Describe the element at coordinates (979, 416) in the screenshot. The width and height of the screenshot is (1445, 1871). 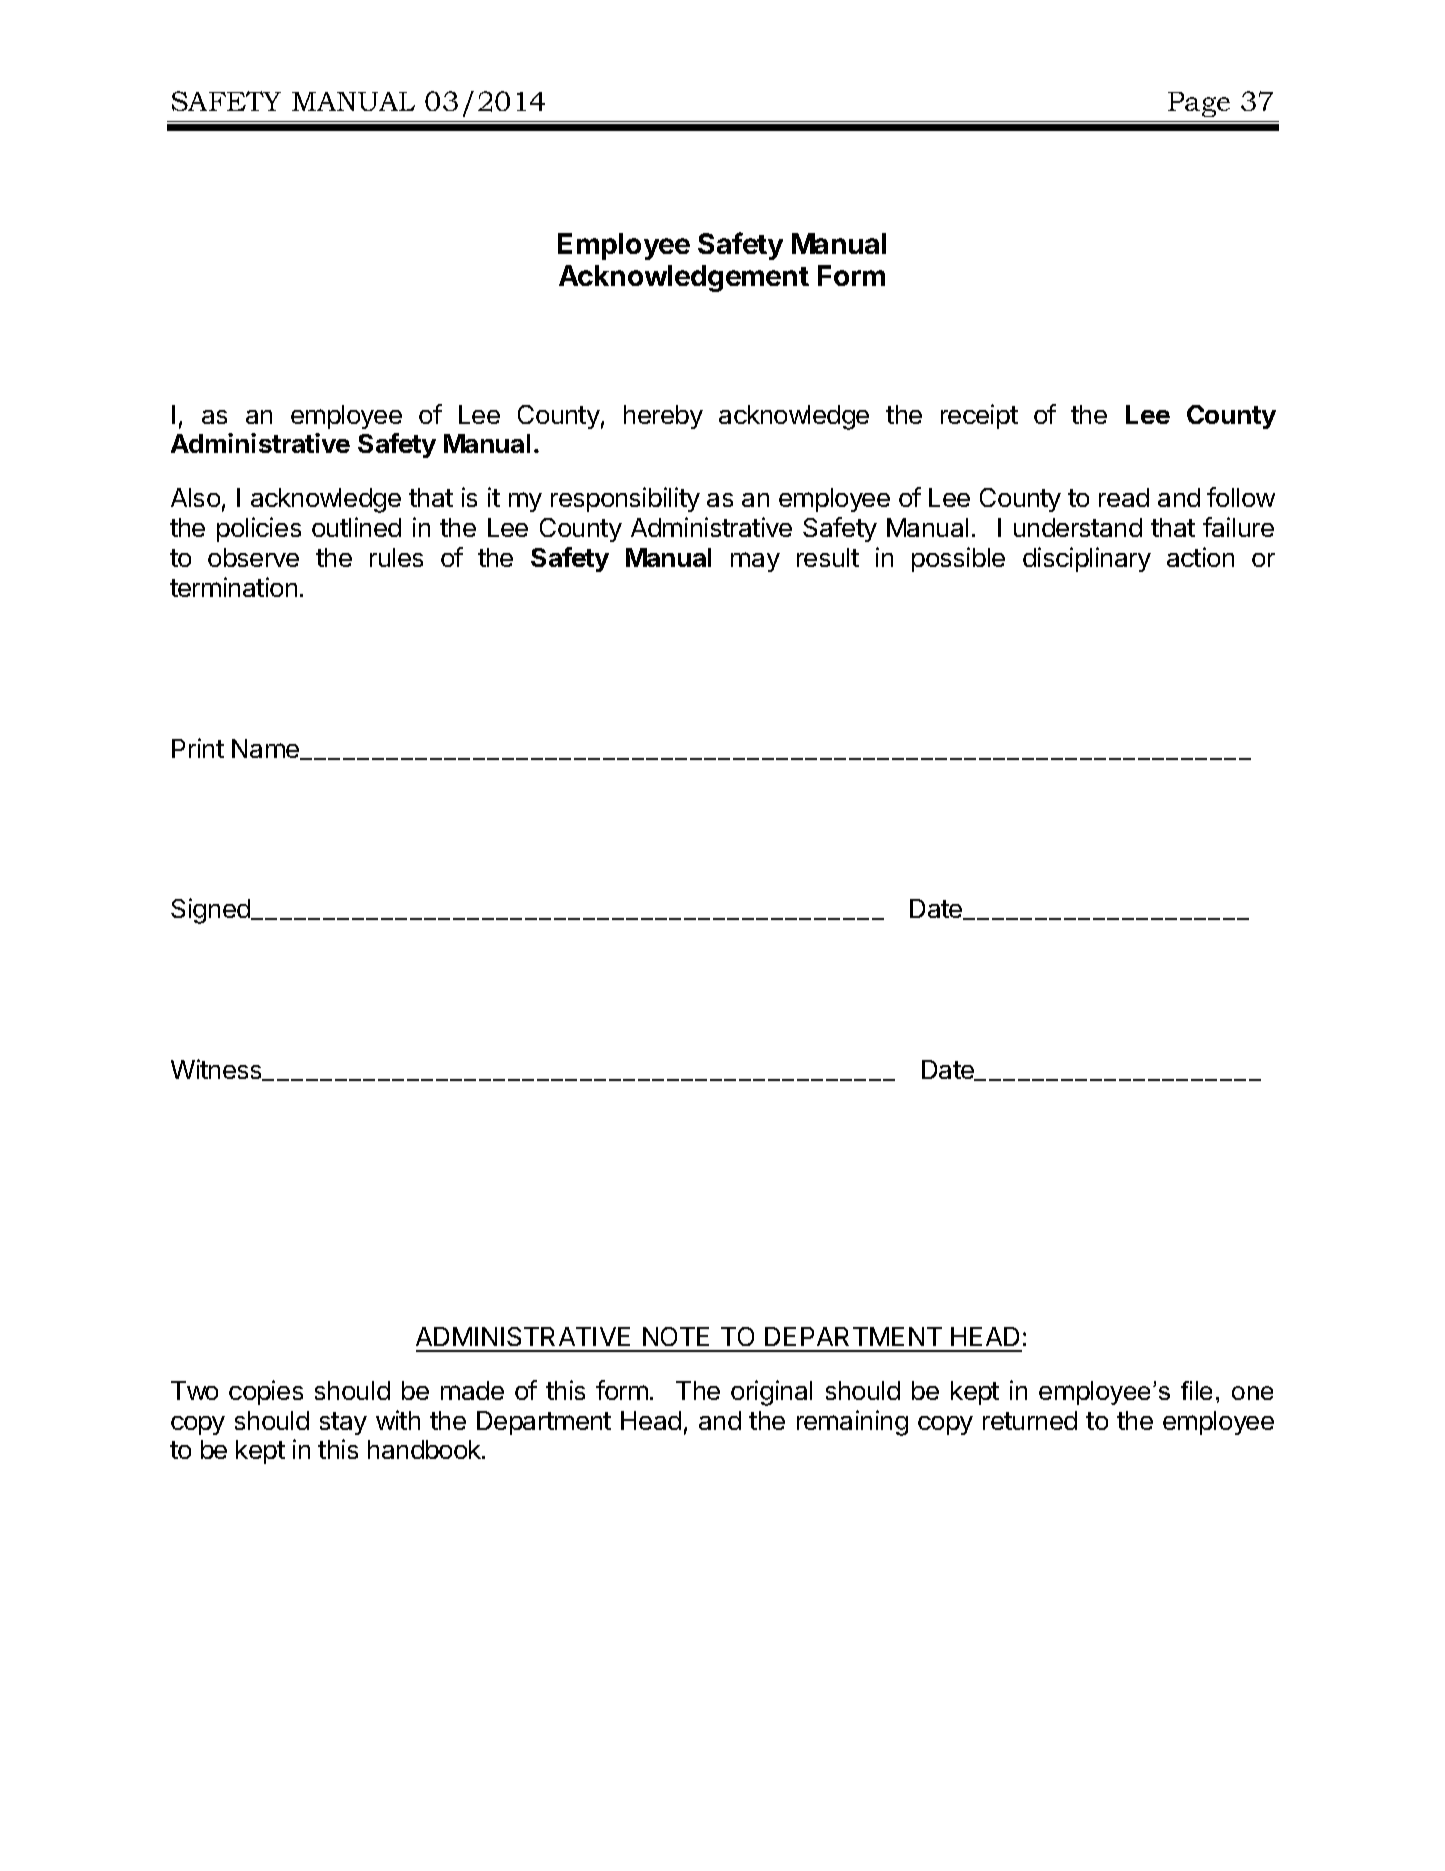
I see `receipt` at that location.
